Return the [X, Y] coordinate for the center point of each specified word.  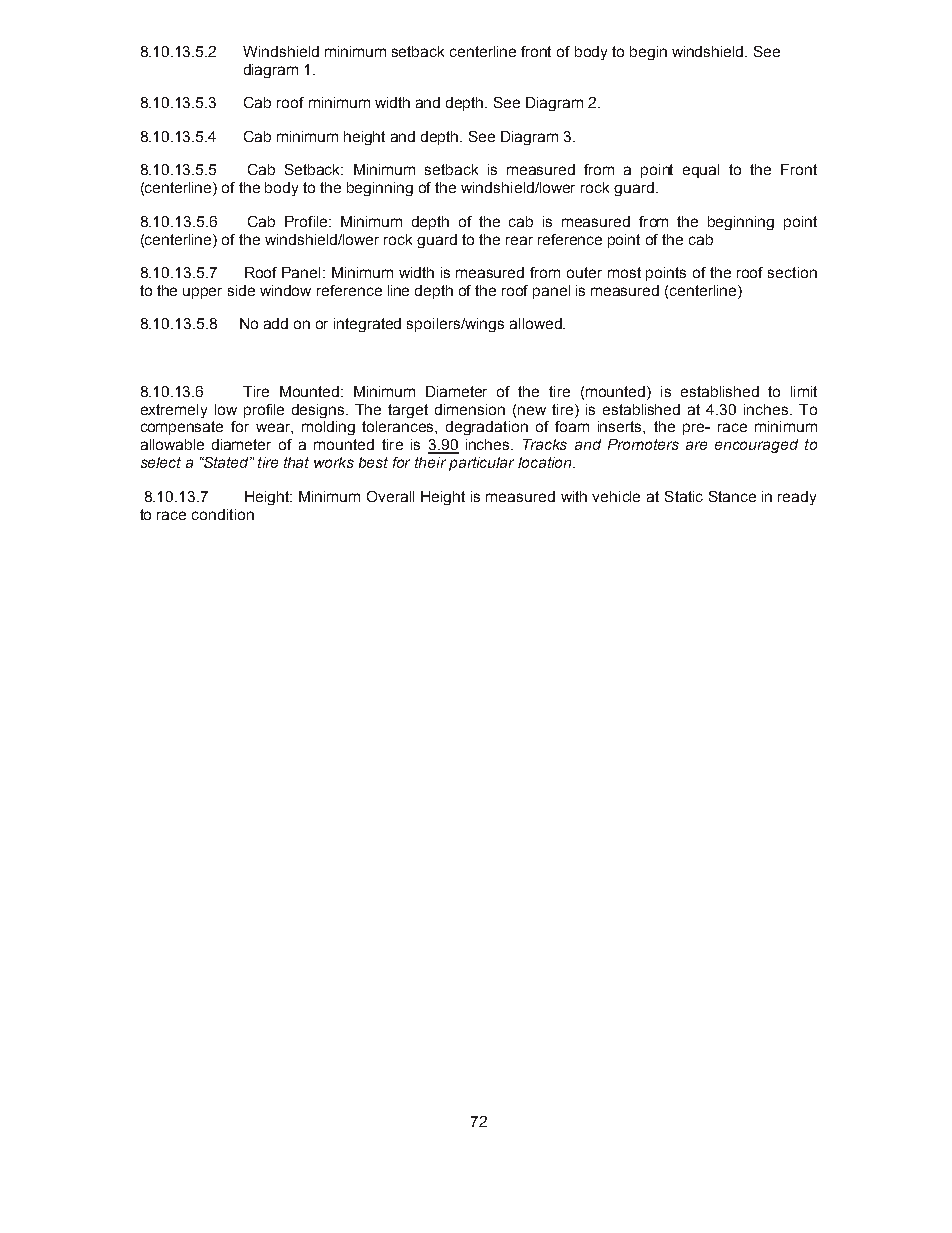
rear [519, 240]
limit [804, 391]
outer [584, 272]
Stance [732, 496]
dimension [470, 409]
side [241, 290]
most [624, 272]
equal [701, 171]
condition [223, 514]
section [792, 272]
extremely [174, 411]
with [574, 496]
